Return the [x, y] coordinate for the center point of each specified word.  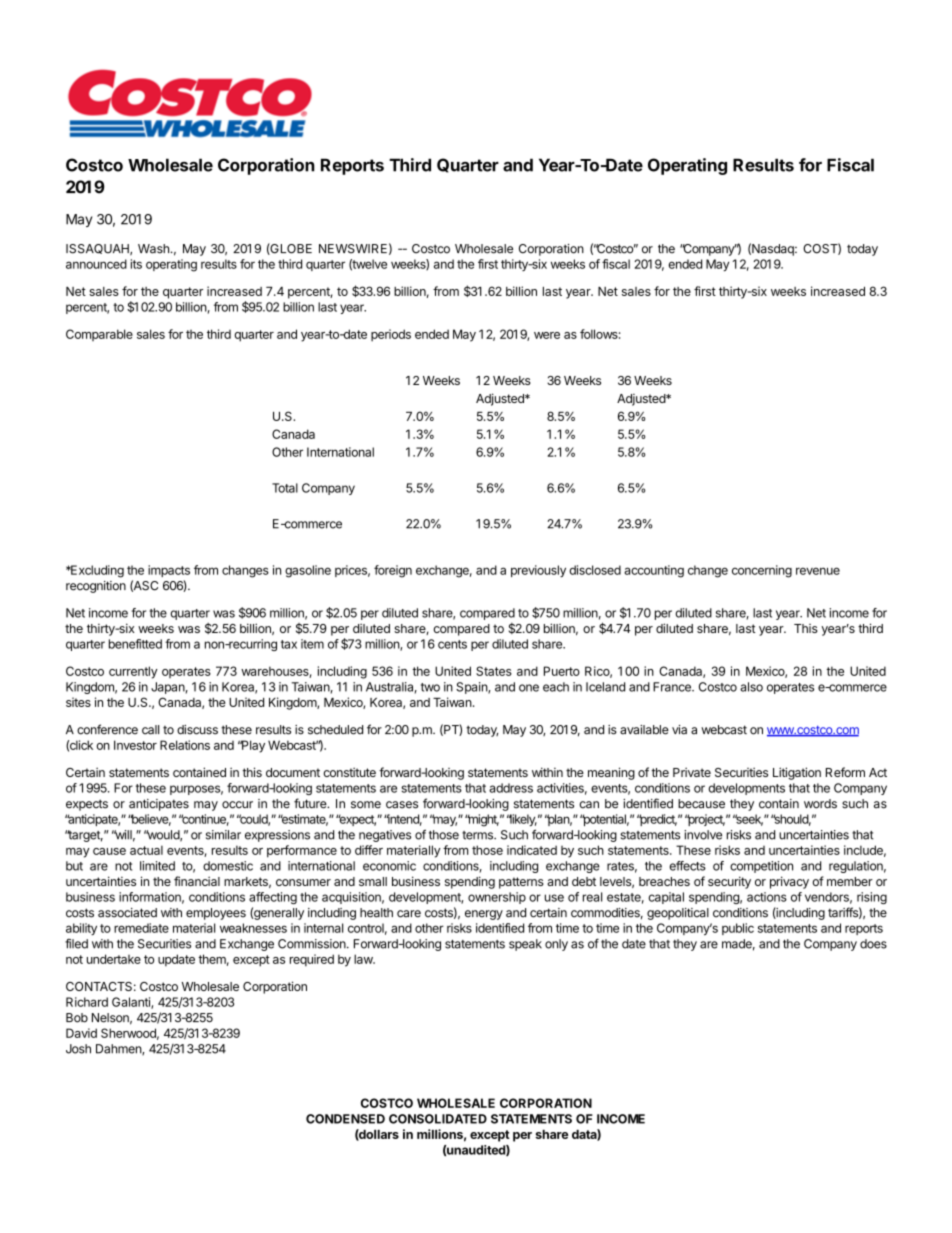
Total [285, 488]
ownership [497, 898]
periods [391, 335]
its [136, 264]
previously [538, 571]
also [751, 687]
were [547, 335]
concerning [762, 571]
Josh [78, 1049]
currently [133, 672]
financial [197, 881]
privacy [789, 882]
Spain [472, 688]
